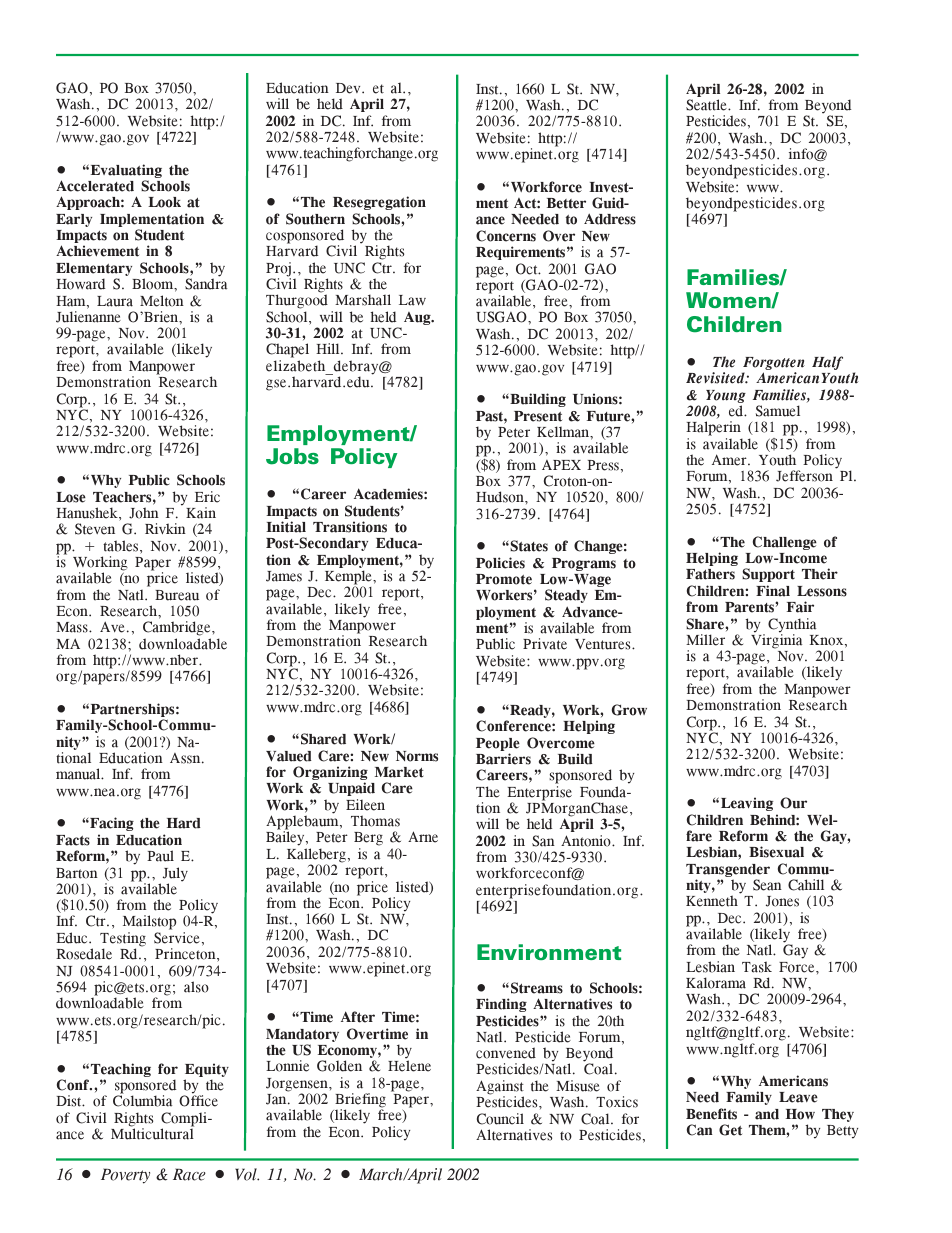 The height and width of the screenshot is (1233, 952). I want to click on Council, so click(500, 1119).
